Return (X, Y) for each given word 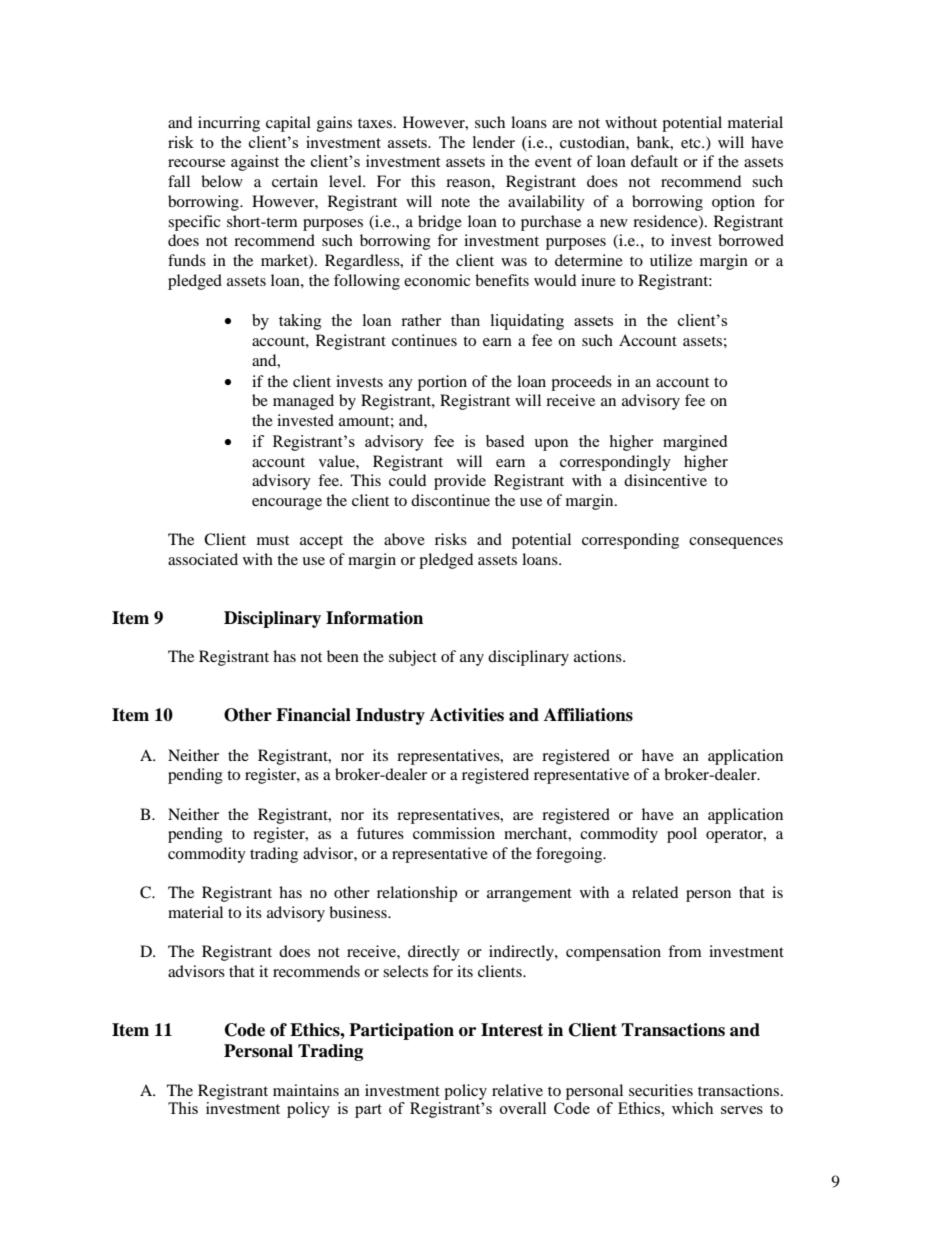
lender (494, 142)
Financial (313, 715)
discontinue (450, 500)
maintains (306, 1090)
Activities (467, 715)
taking (300, 322)
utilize (671, 260)
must (273, 540)
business (359, 912)
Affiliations (588, 715)
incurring (229, 124)
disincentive (665, 480)
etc (692, 143)
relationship (417, 894)
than (465, 320)
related (655, 892)
